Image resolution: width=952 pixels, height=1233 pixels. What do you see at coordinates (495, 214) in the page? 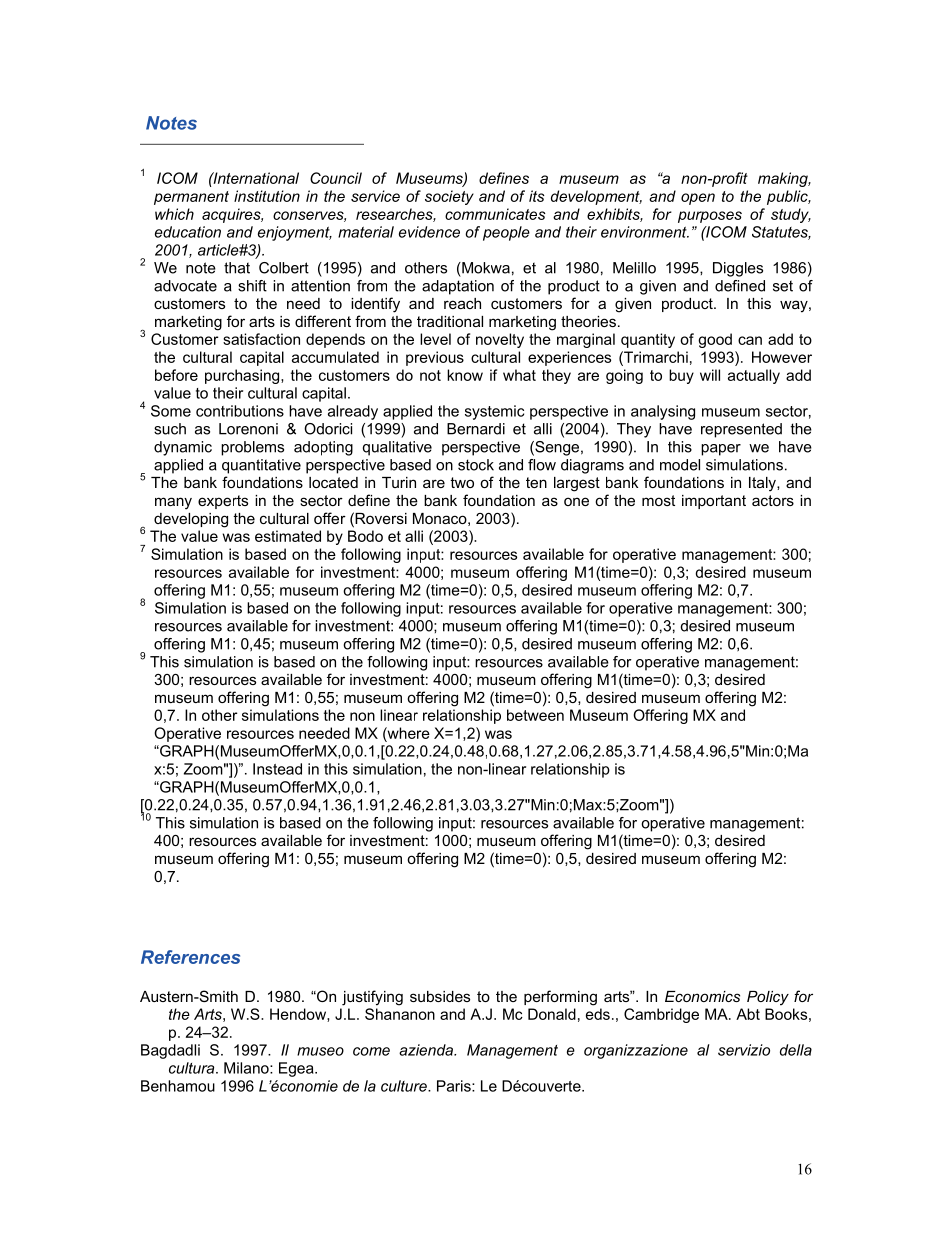
I see `communicates` at bounding box center [495, 214].
